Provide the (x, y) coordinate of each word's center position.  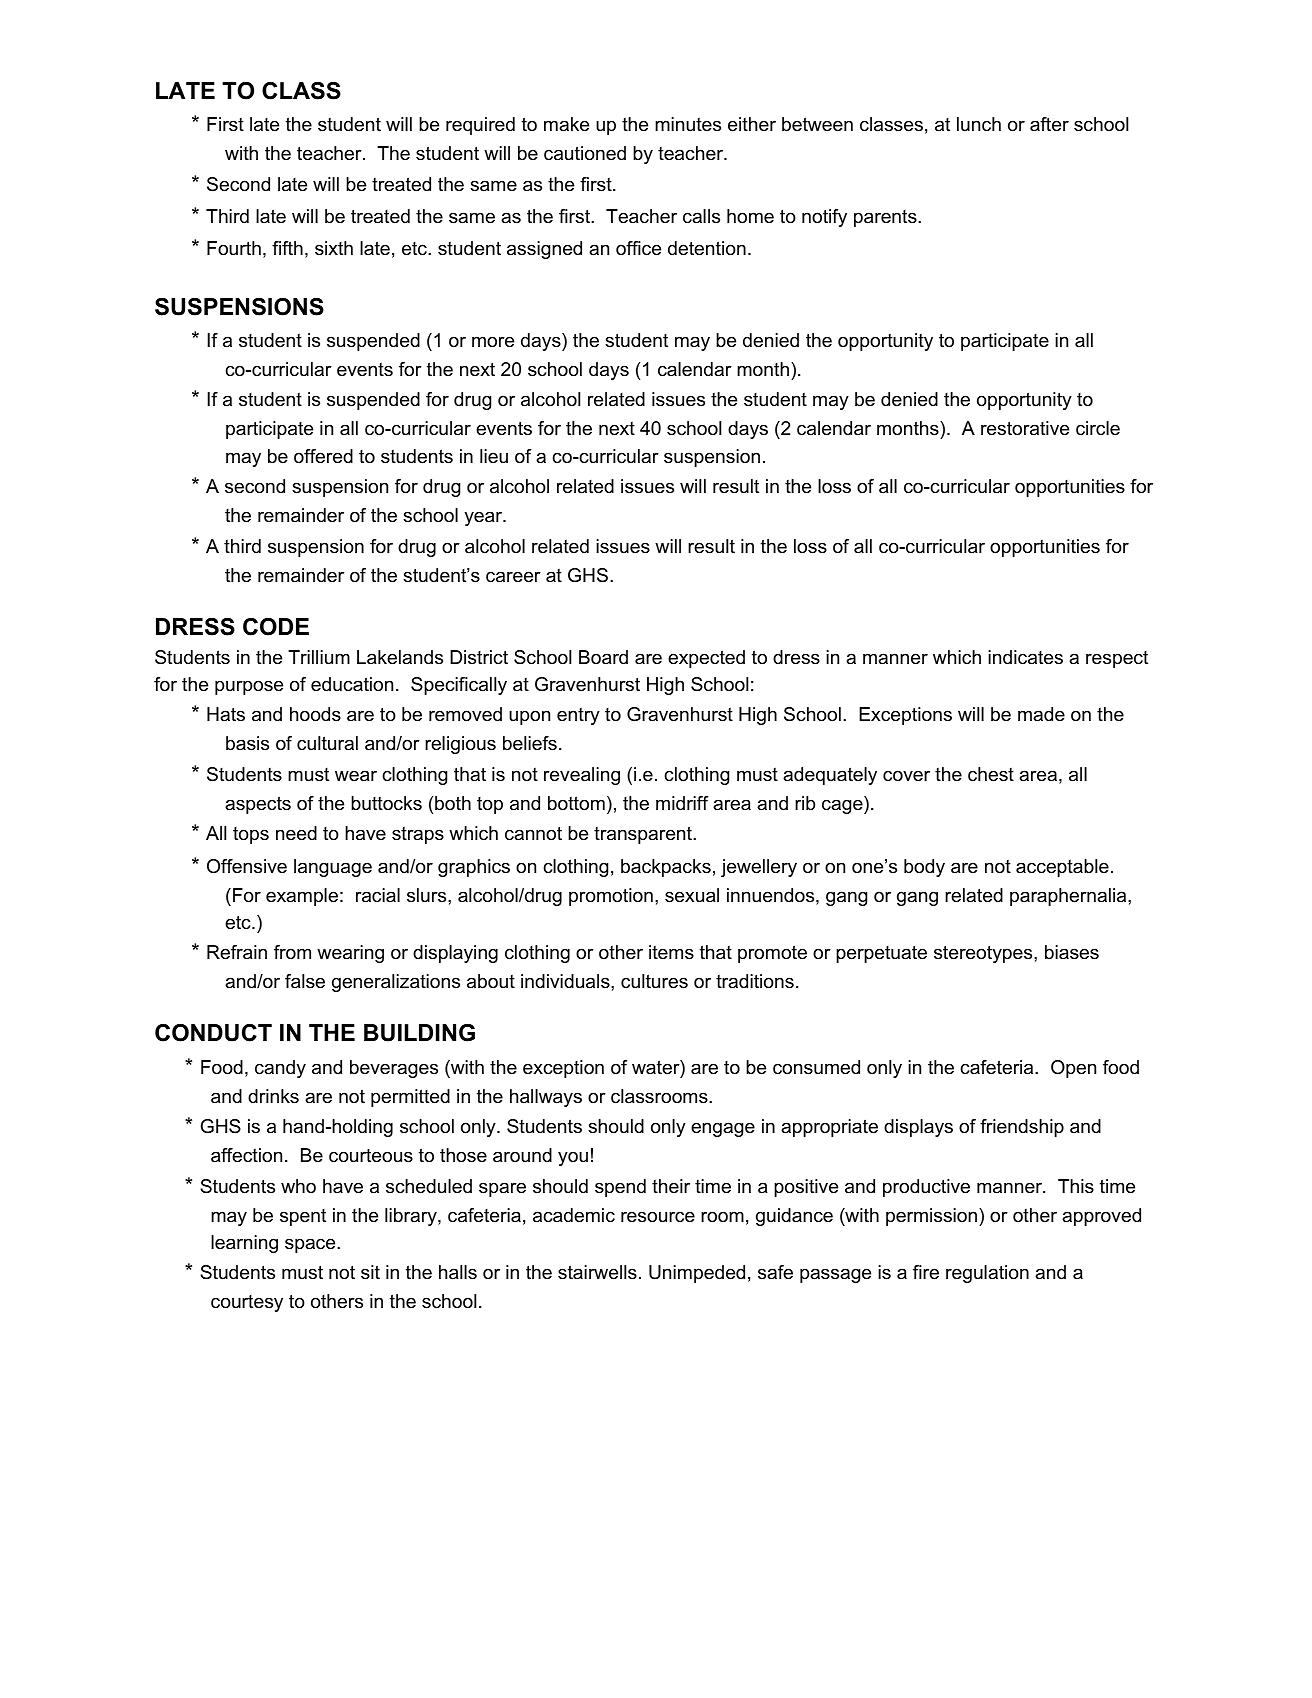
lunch (979, 124)
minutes (688, 124)
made (1041, 714)
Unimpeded (697, 1274)
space (311, 1245)
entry (578, 716)
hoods (315, 714)
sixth (334, 248)
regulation (987, 1274)
